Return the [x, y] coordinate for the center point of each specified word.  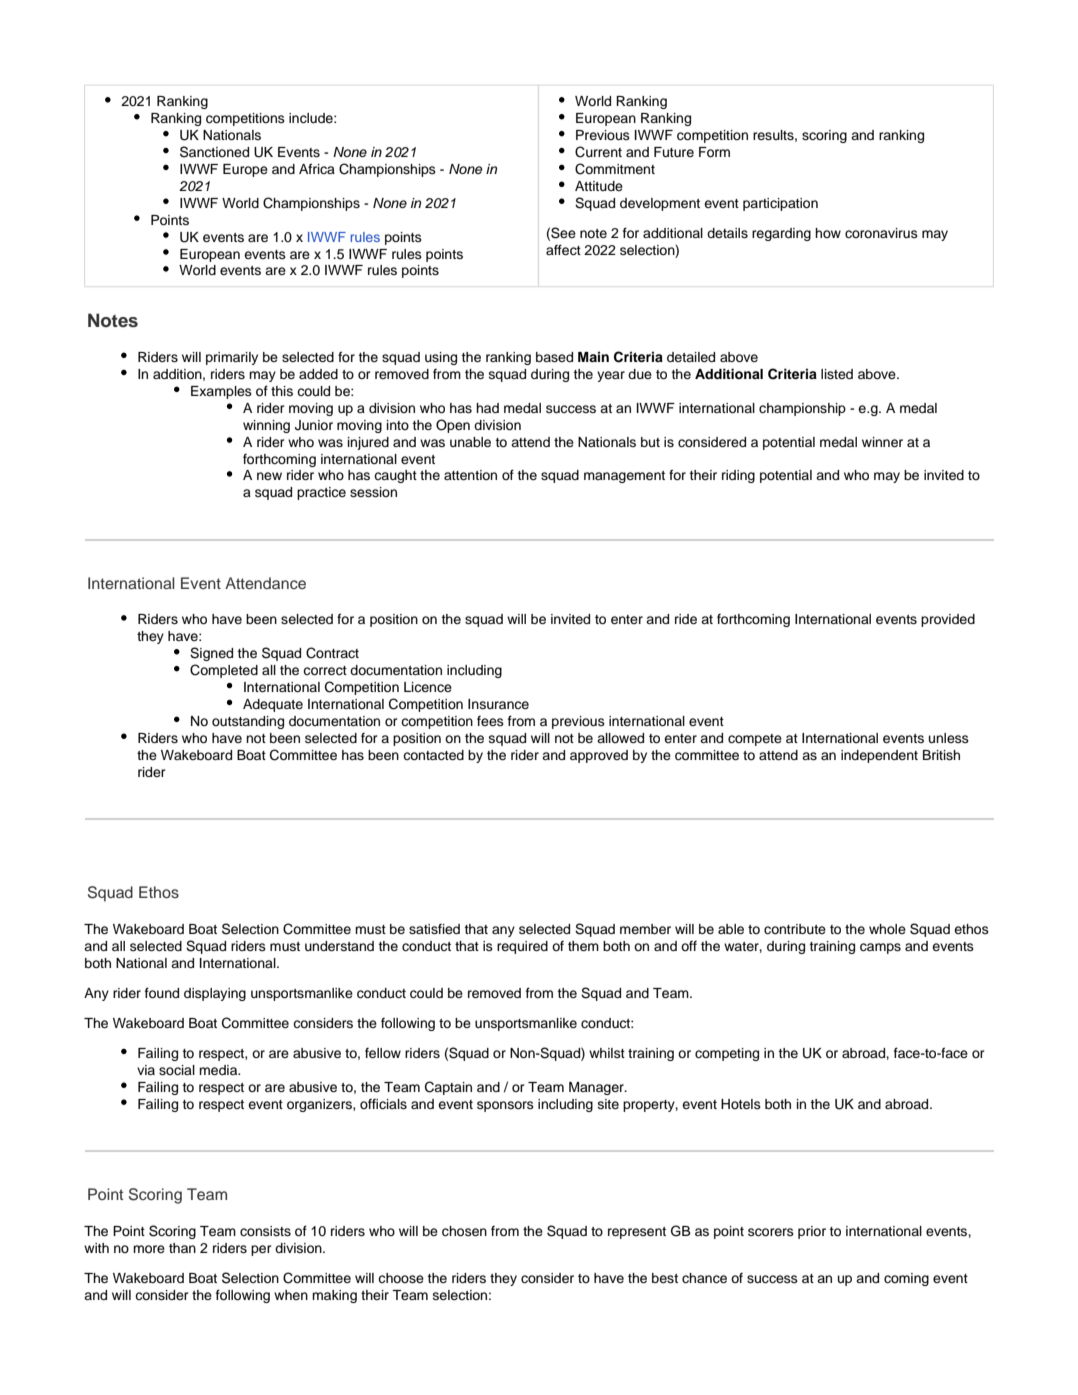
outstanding [248, 722]
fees [490, 721]
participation [780, 204]
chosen [464, 1231]
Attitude [599, 186]
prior [812, 1232]
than [182, 1248]
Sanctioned [214, 152]
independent [879, 756]
